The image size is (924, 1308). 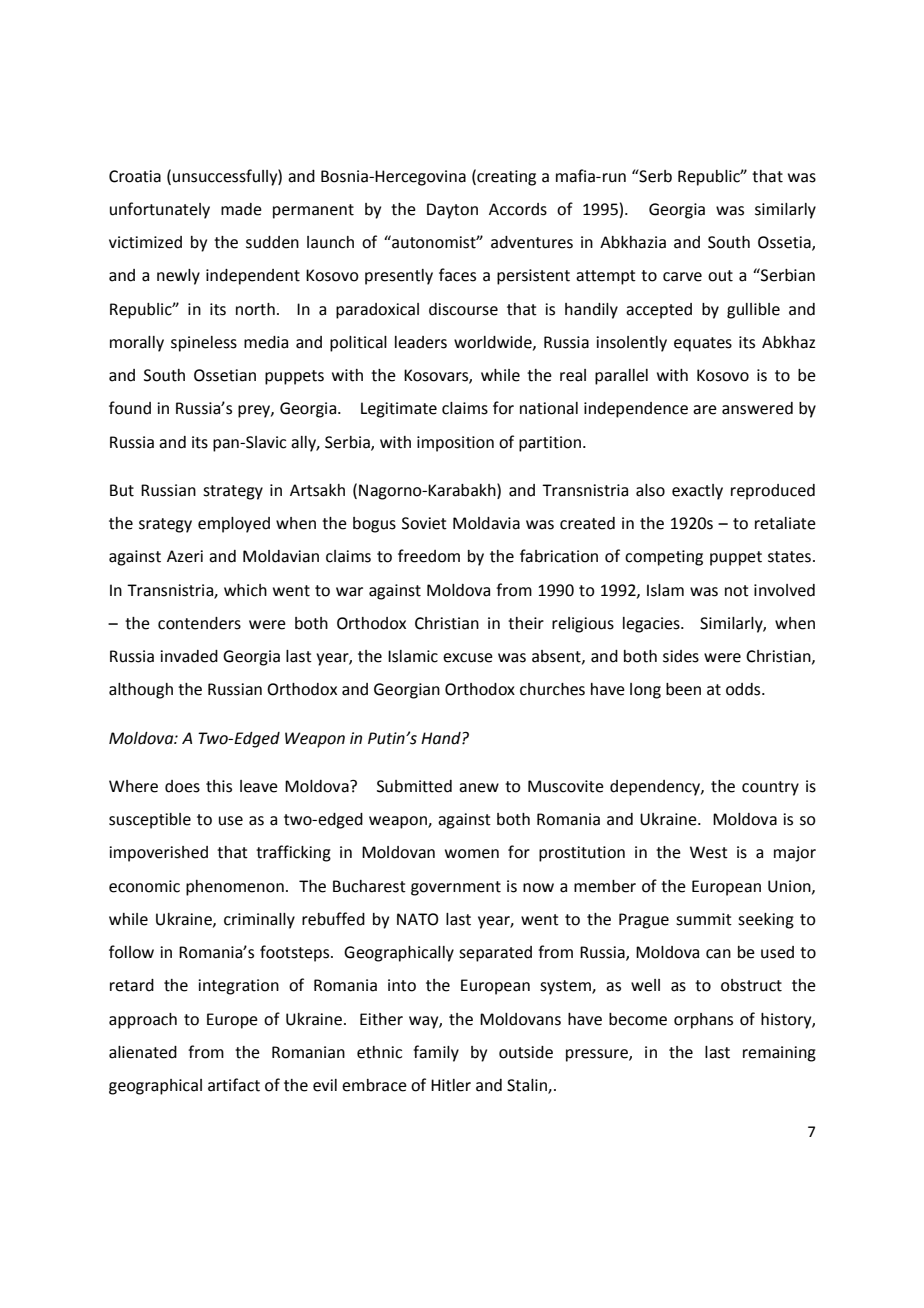 What do you see at coordinates (456, 888) in the image?
I see `government` at bounding box center [456, 888].
